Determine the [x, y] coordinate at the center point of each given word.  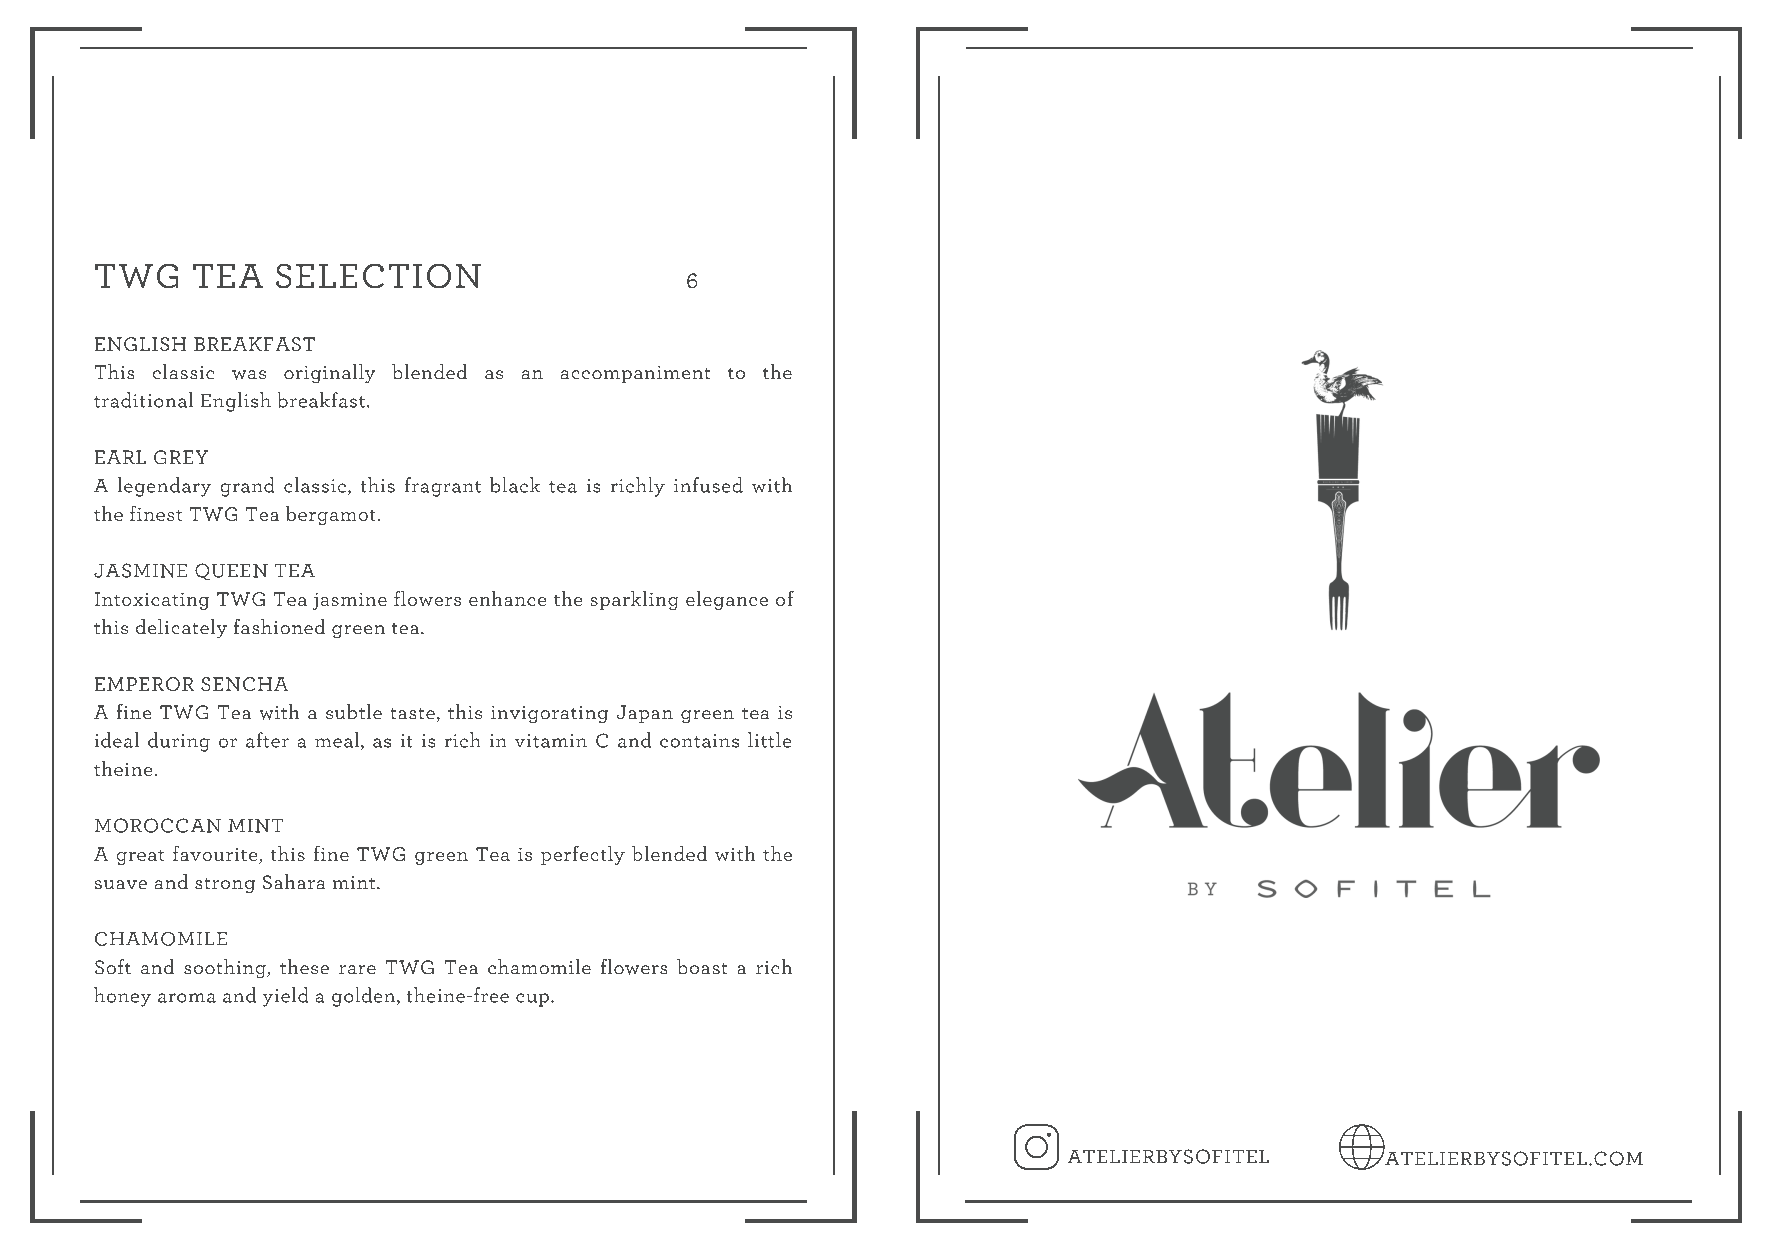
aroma [187, 998]
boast [702, 966]
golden [365, 997]
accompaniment [635, 374]
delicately [181, 628]
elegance [727, 600]
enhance [507, 598]
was [249, 375]
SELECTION [378, 276]
